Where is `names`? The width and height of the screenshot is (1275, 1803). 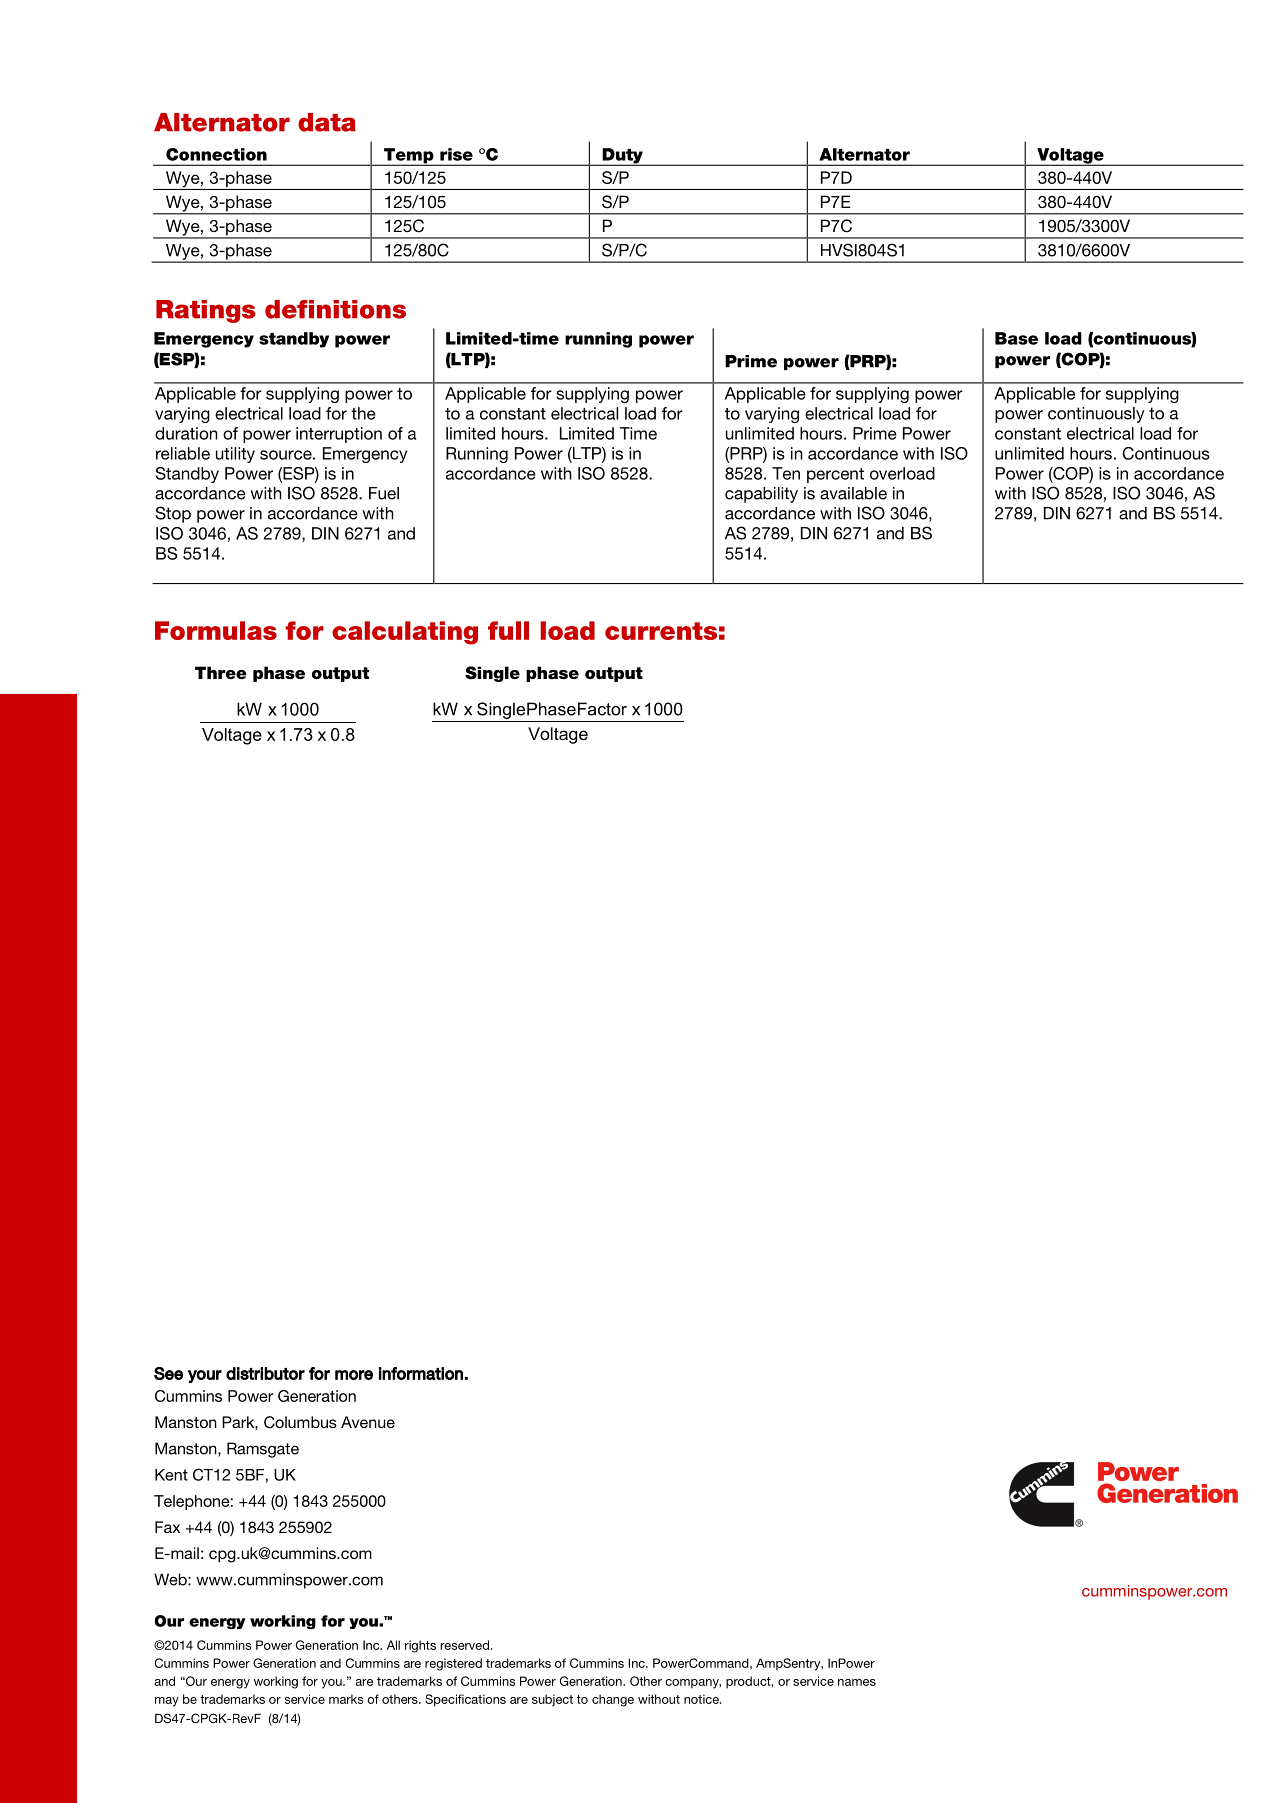
names is located at coordinates (857, 1682).
